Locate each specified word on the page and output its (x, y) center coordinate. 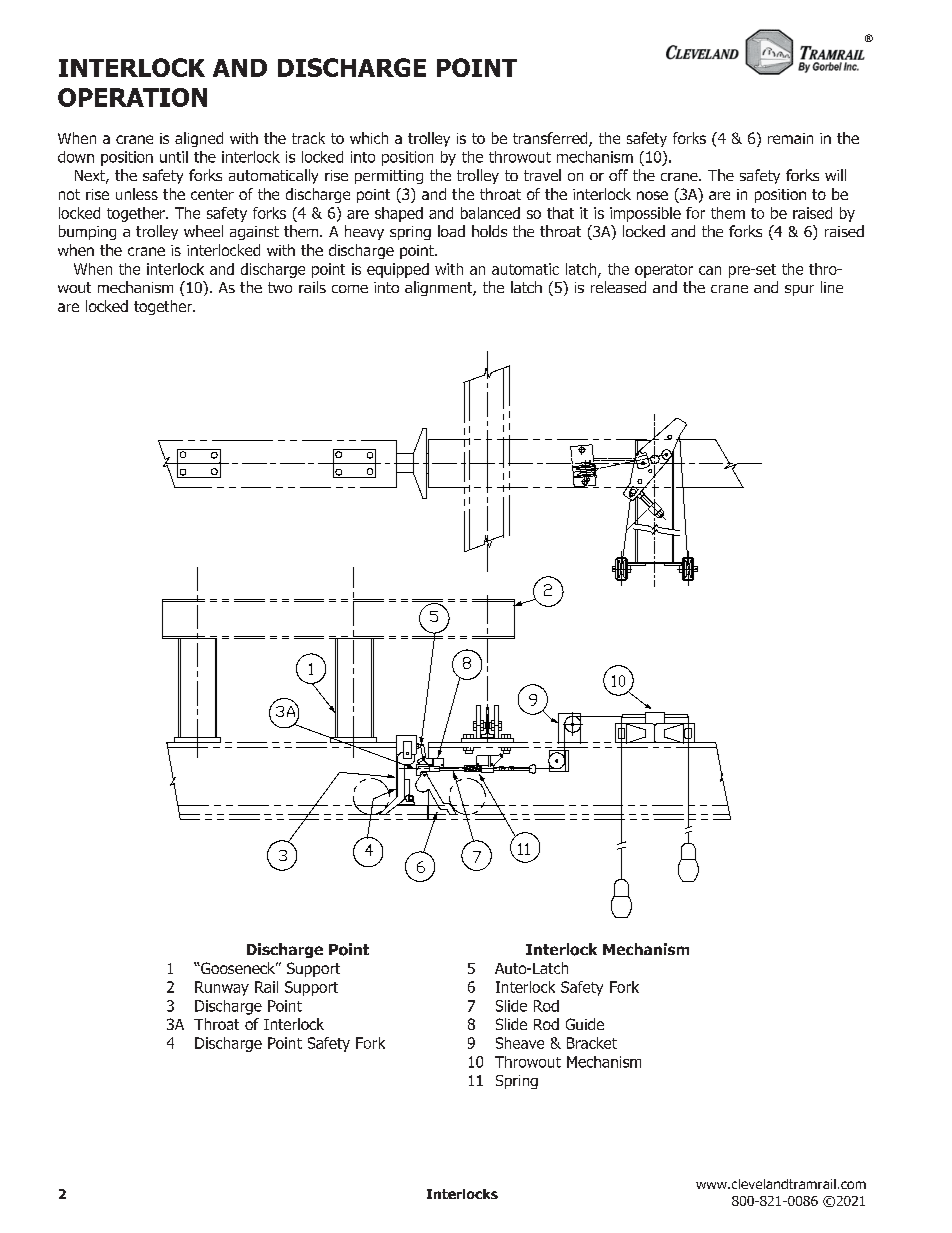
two (280, 287)
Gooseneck (238, 968)
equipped (398, 270)
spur (799, 290)
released (618, 287)
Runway (222, 988)
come (350, 289)
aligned (199, 139)
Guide (585, 1024)
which (369, 138)
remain (790, 138)
